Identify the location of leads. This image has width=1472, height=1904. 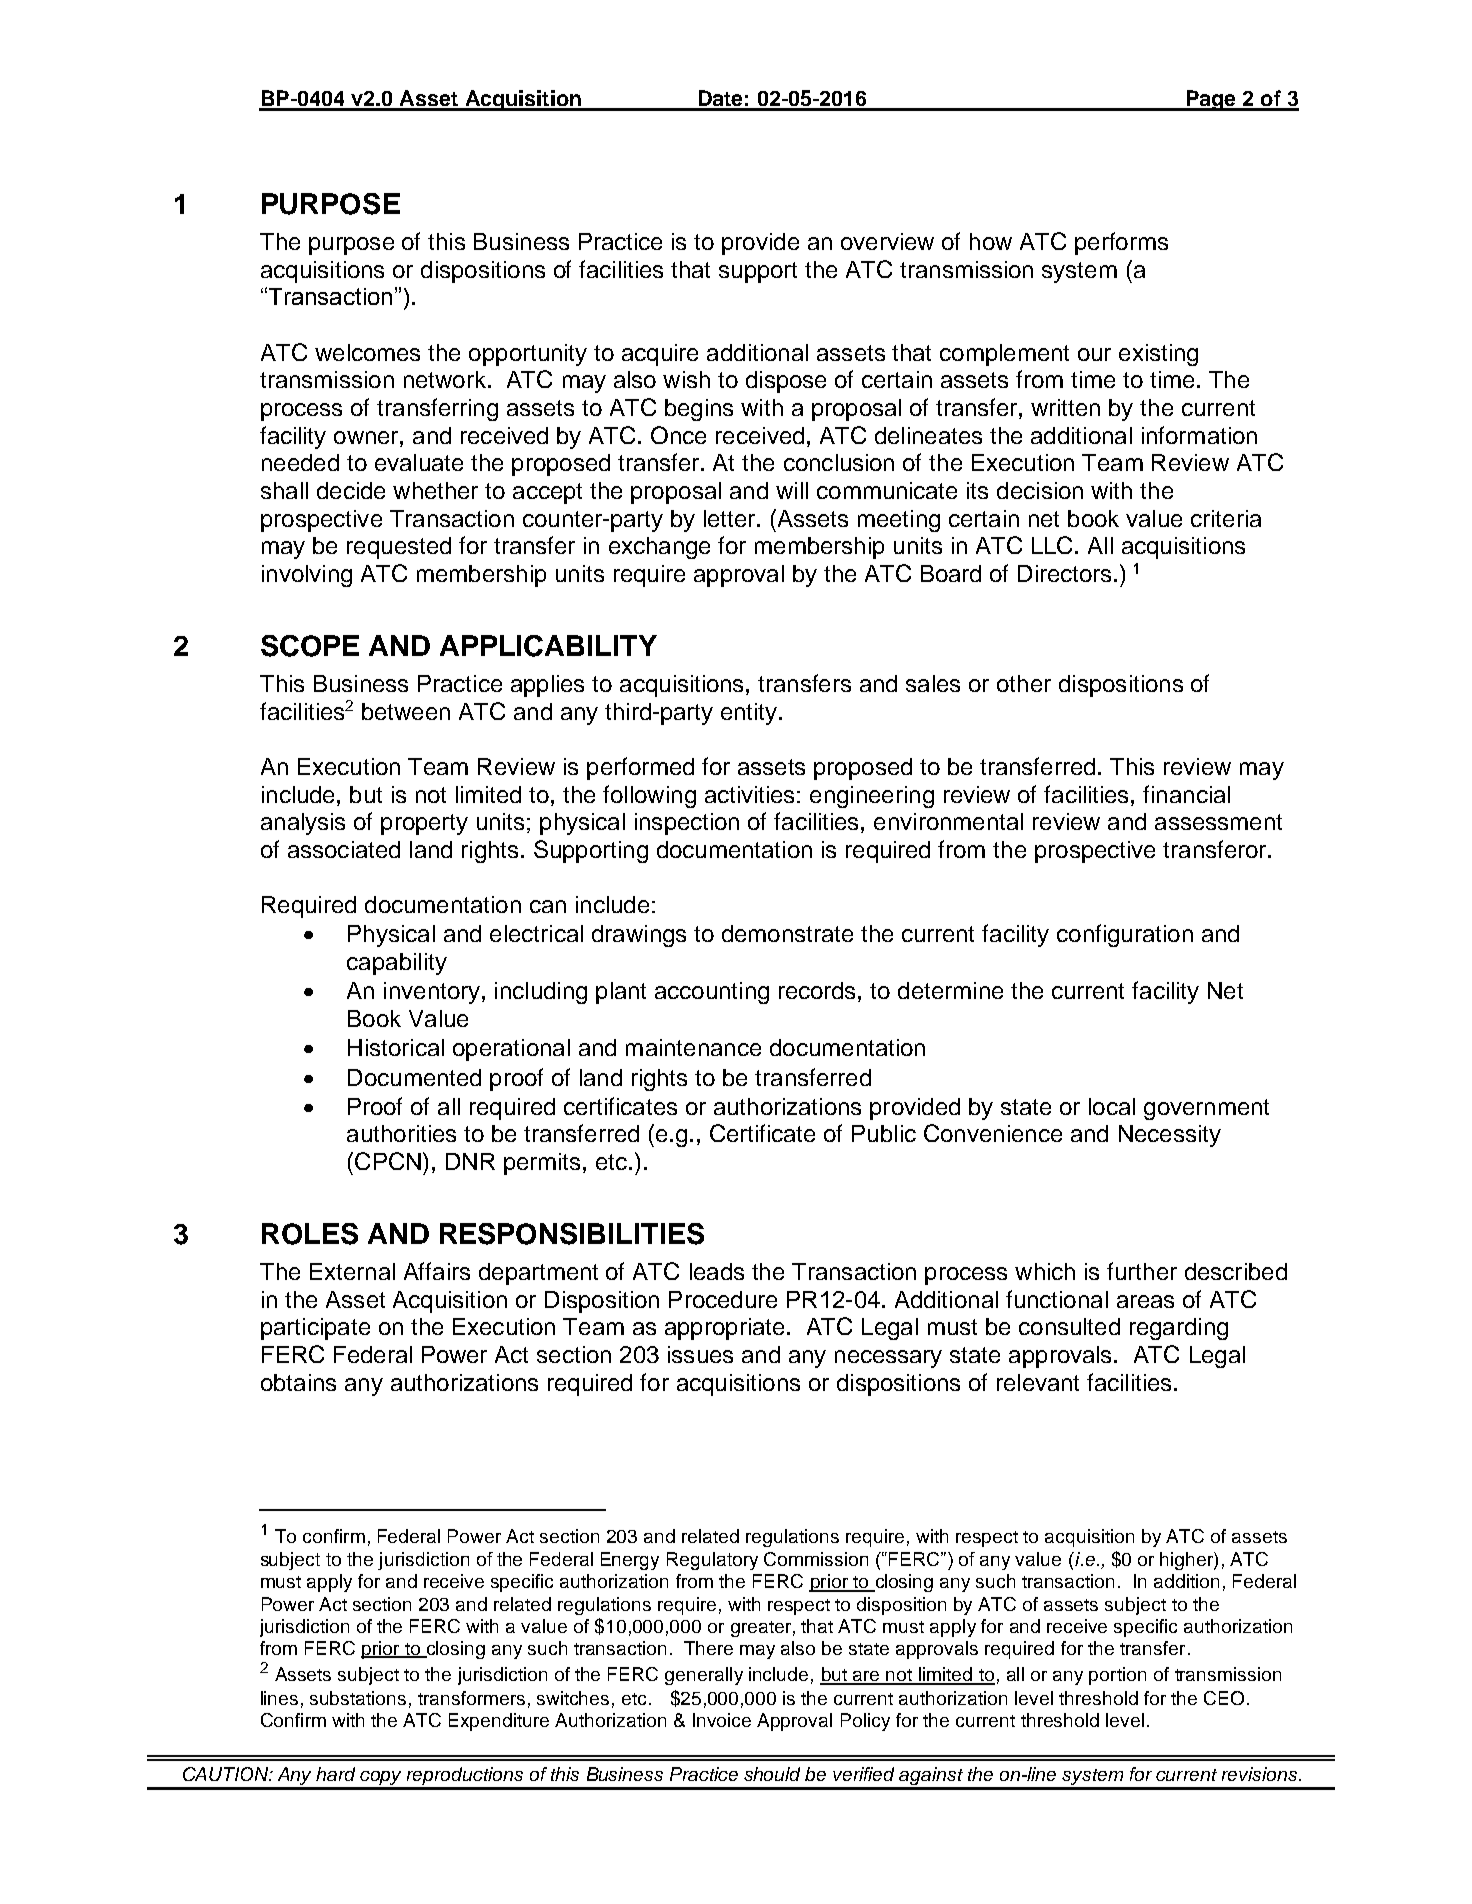
(717, 1271).
